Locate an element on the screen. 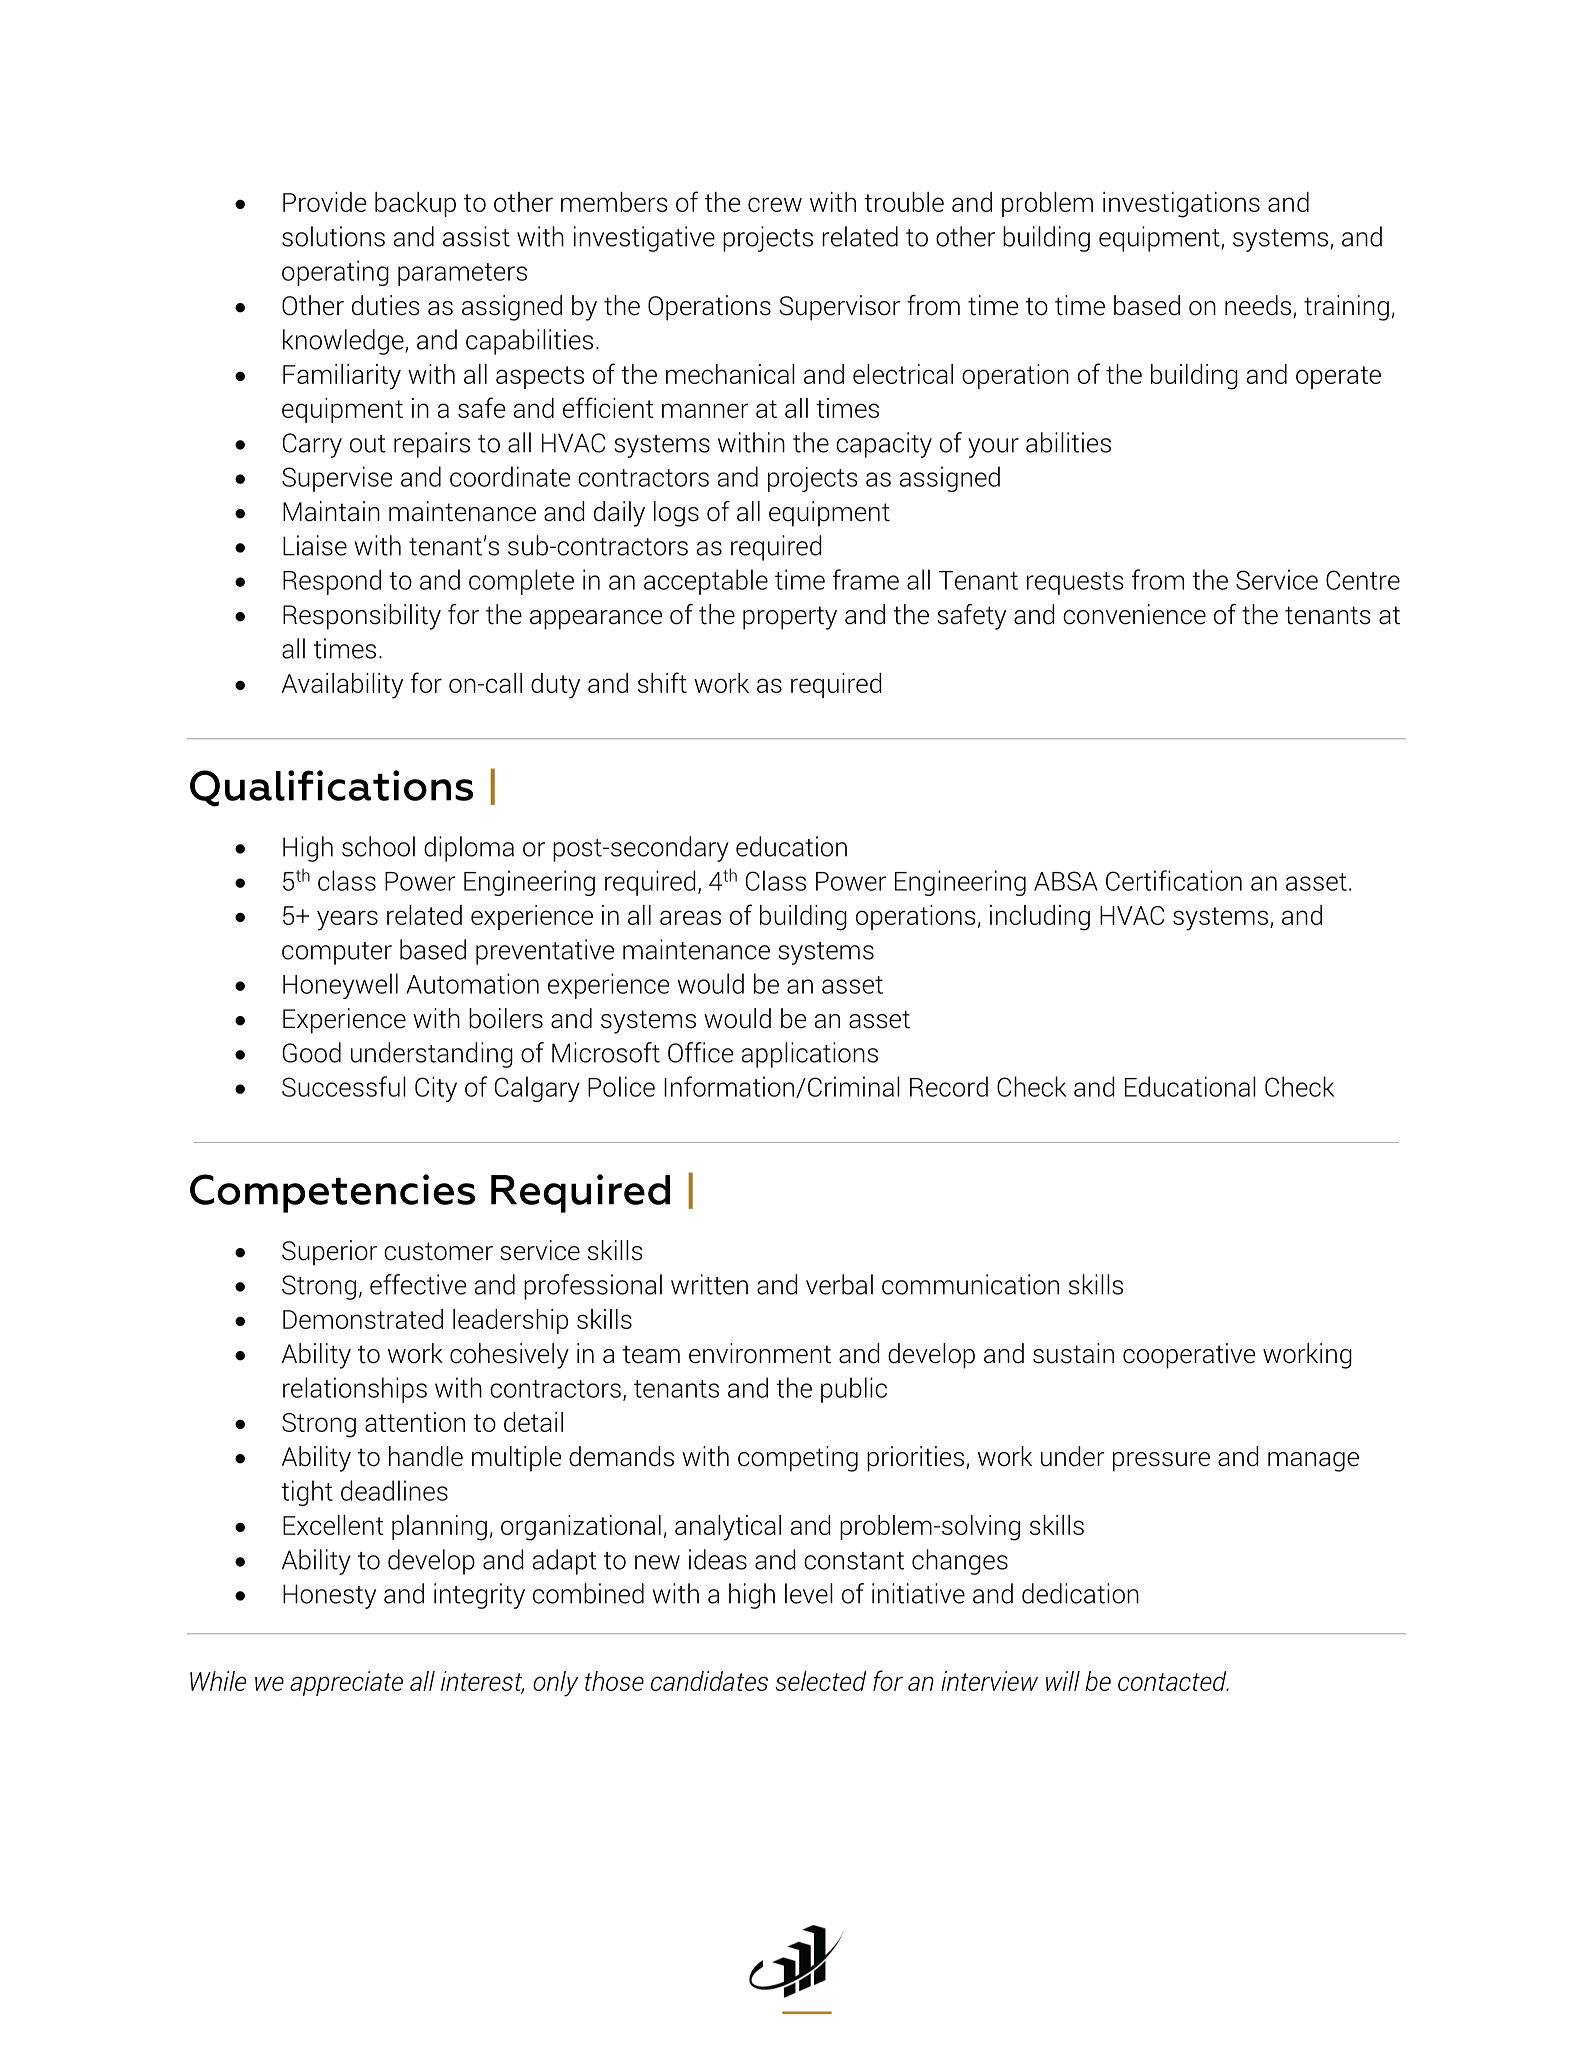  Respond is located at coordinates (332, 582).
